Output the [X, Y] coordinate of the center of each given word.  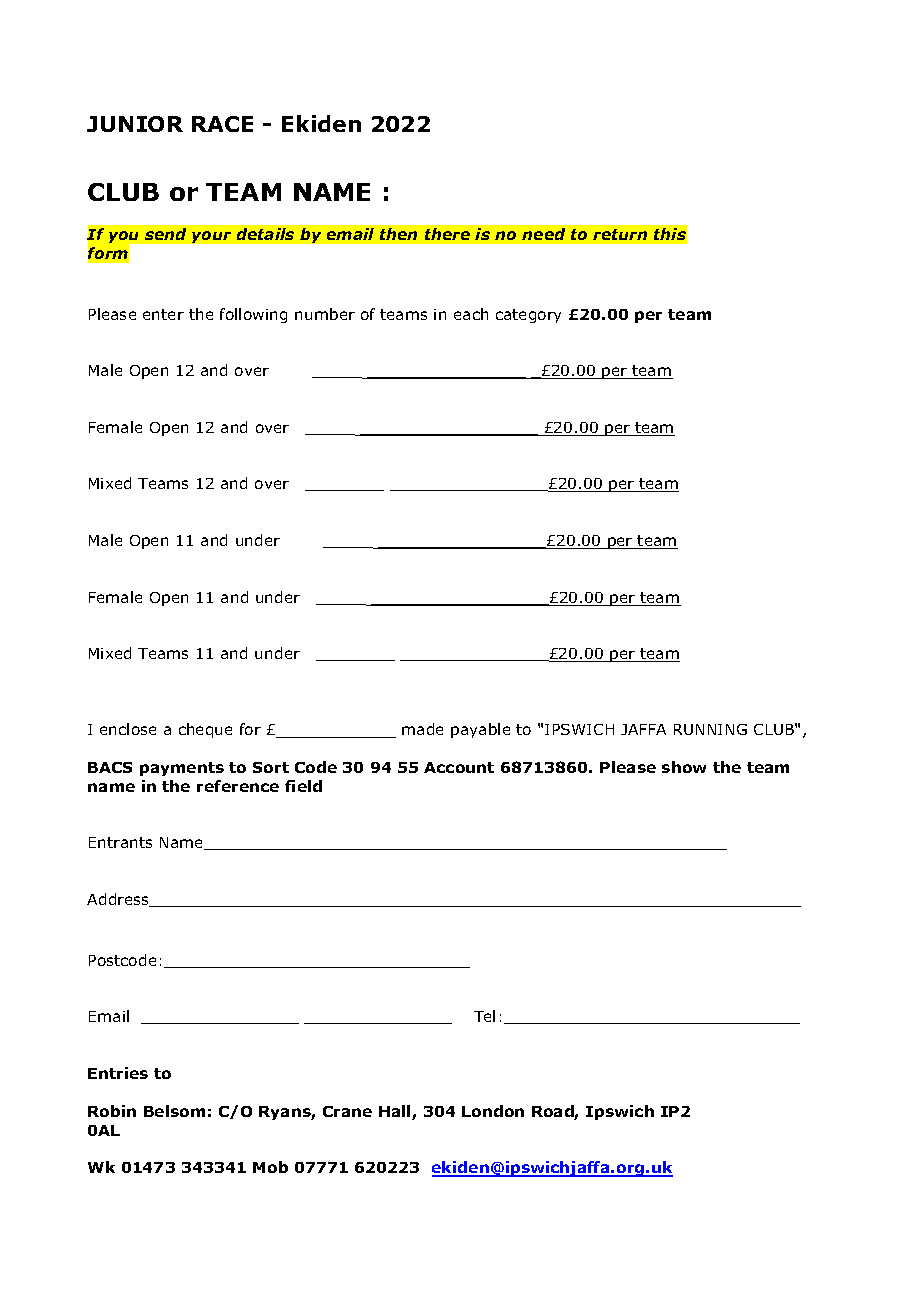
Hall [396, 1112]
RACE [222, 124]
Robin [112, 1111]
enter [163, 314]
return [620, 234]
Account [459, 767]
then [398, 234]
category [528, 316]
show [684, 767]
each [471, 314]
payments [182, 769]
